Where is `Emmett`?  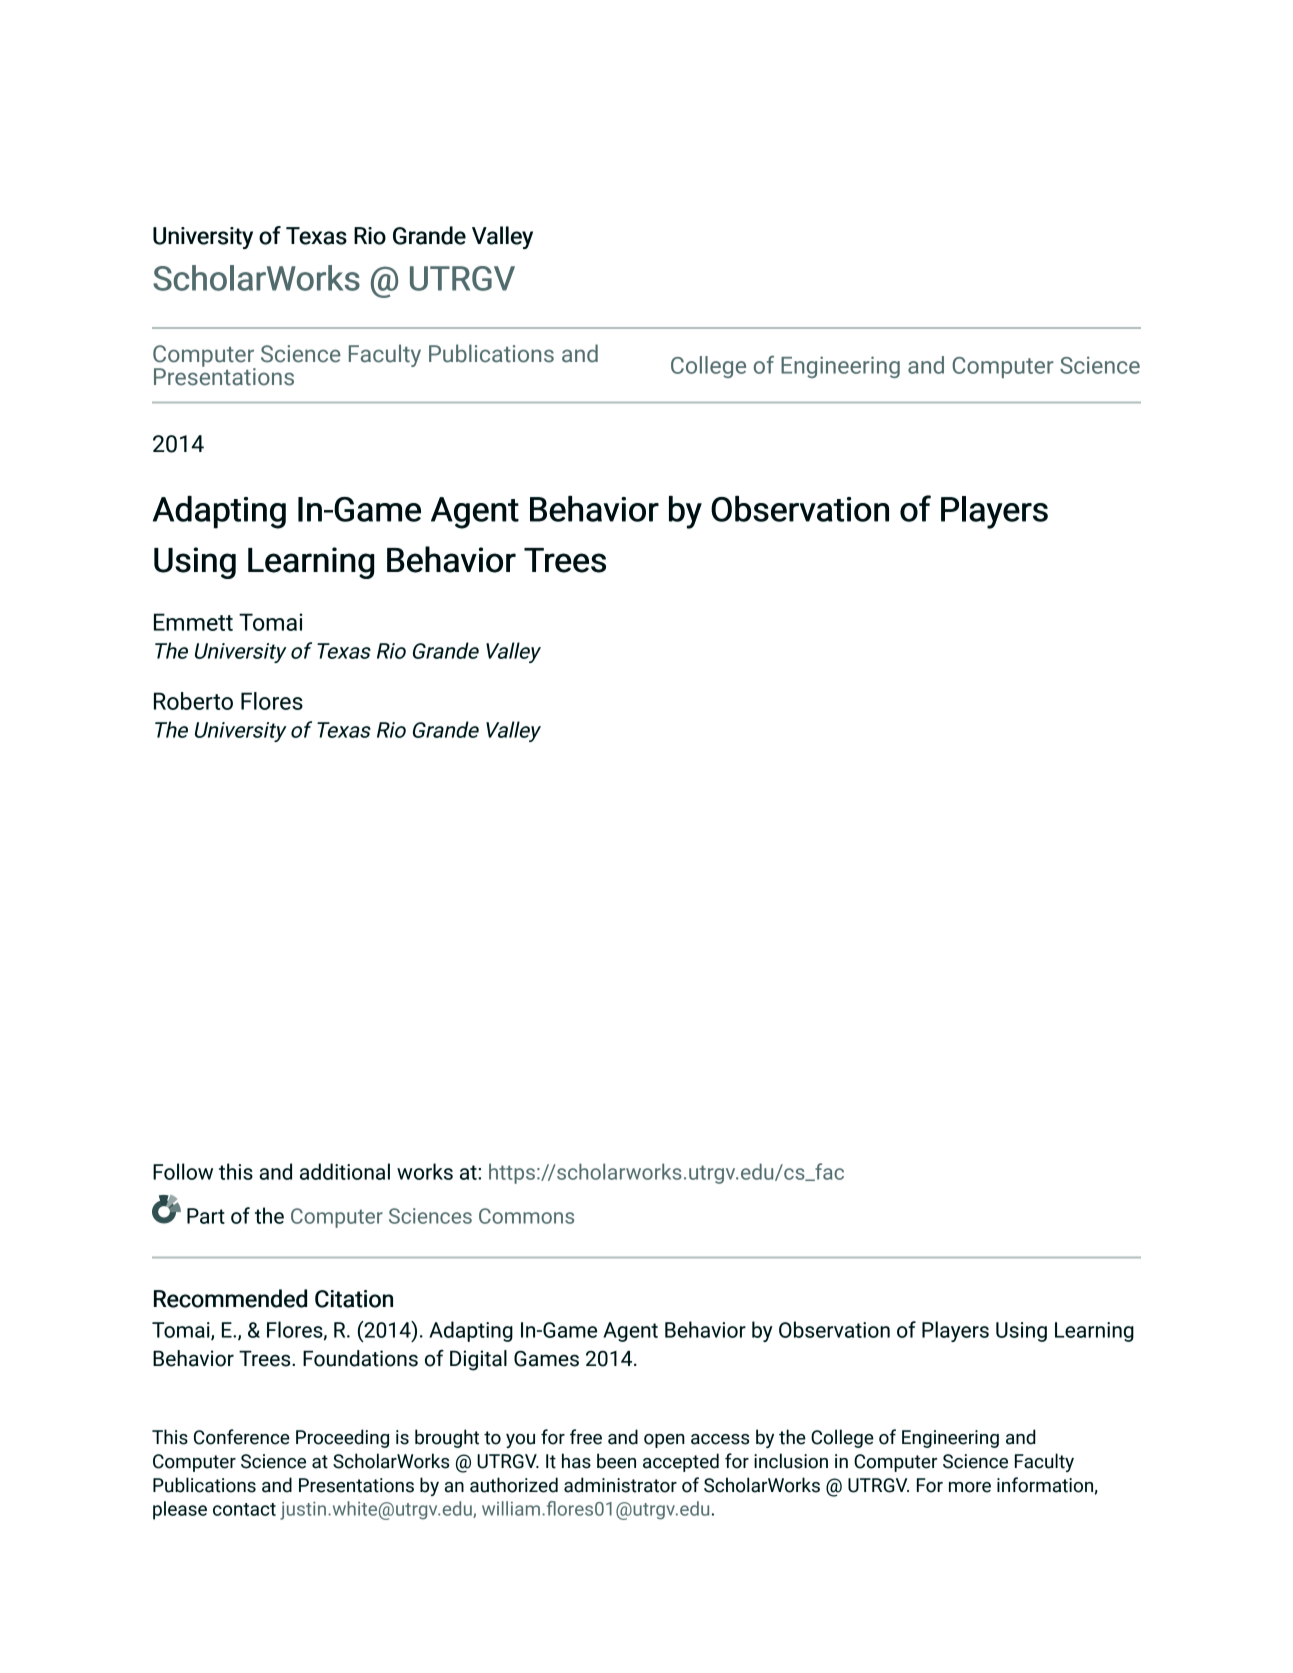 Emmett is located at coordinates (193, 622).
